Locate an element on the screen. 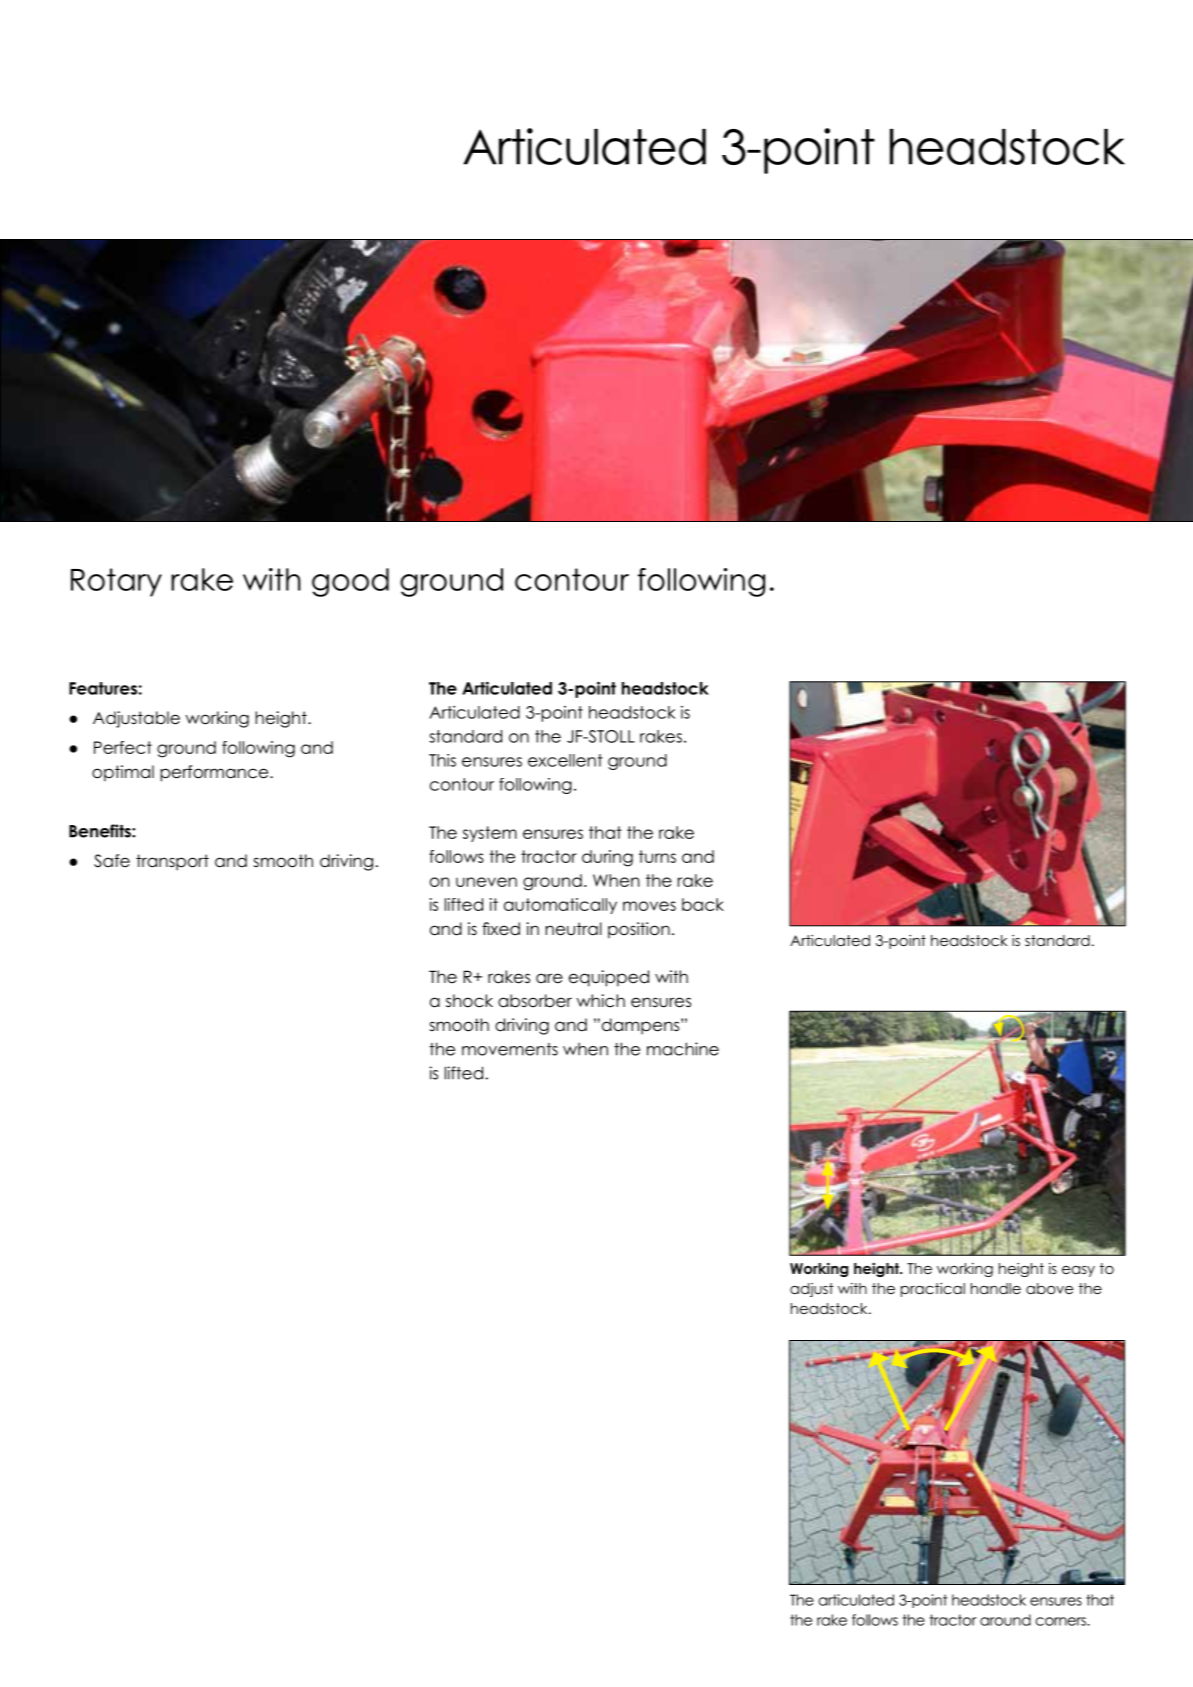 This screenshot has width=1193, height=1687. movements is located at coordinates (510, 1049).
